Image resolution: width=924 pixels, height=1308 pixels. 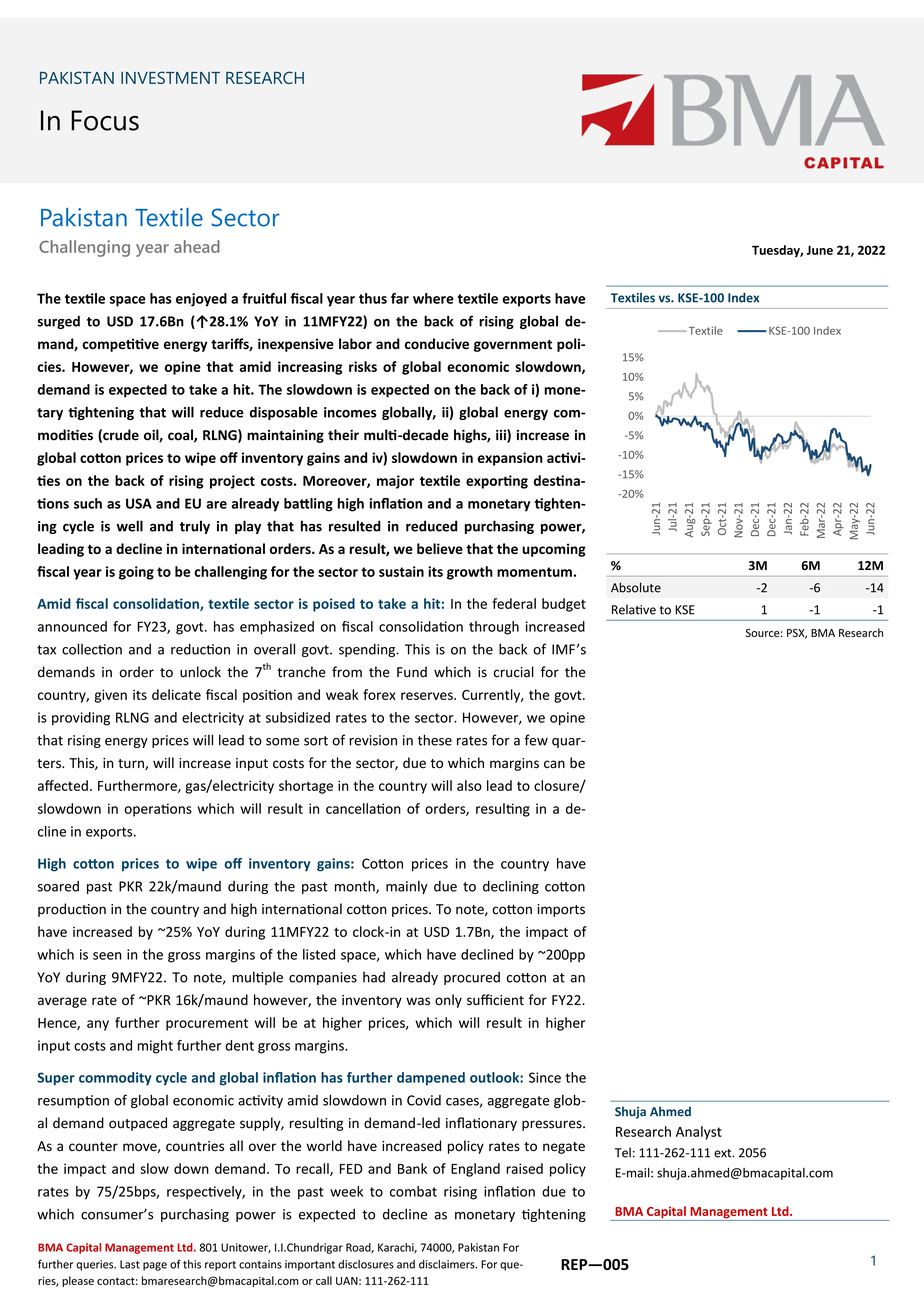 What do you see at coordinates (440, 548) in the page?
I see `believe` at bounding box center [440, 548].
